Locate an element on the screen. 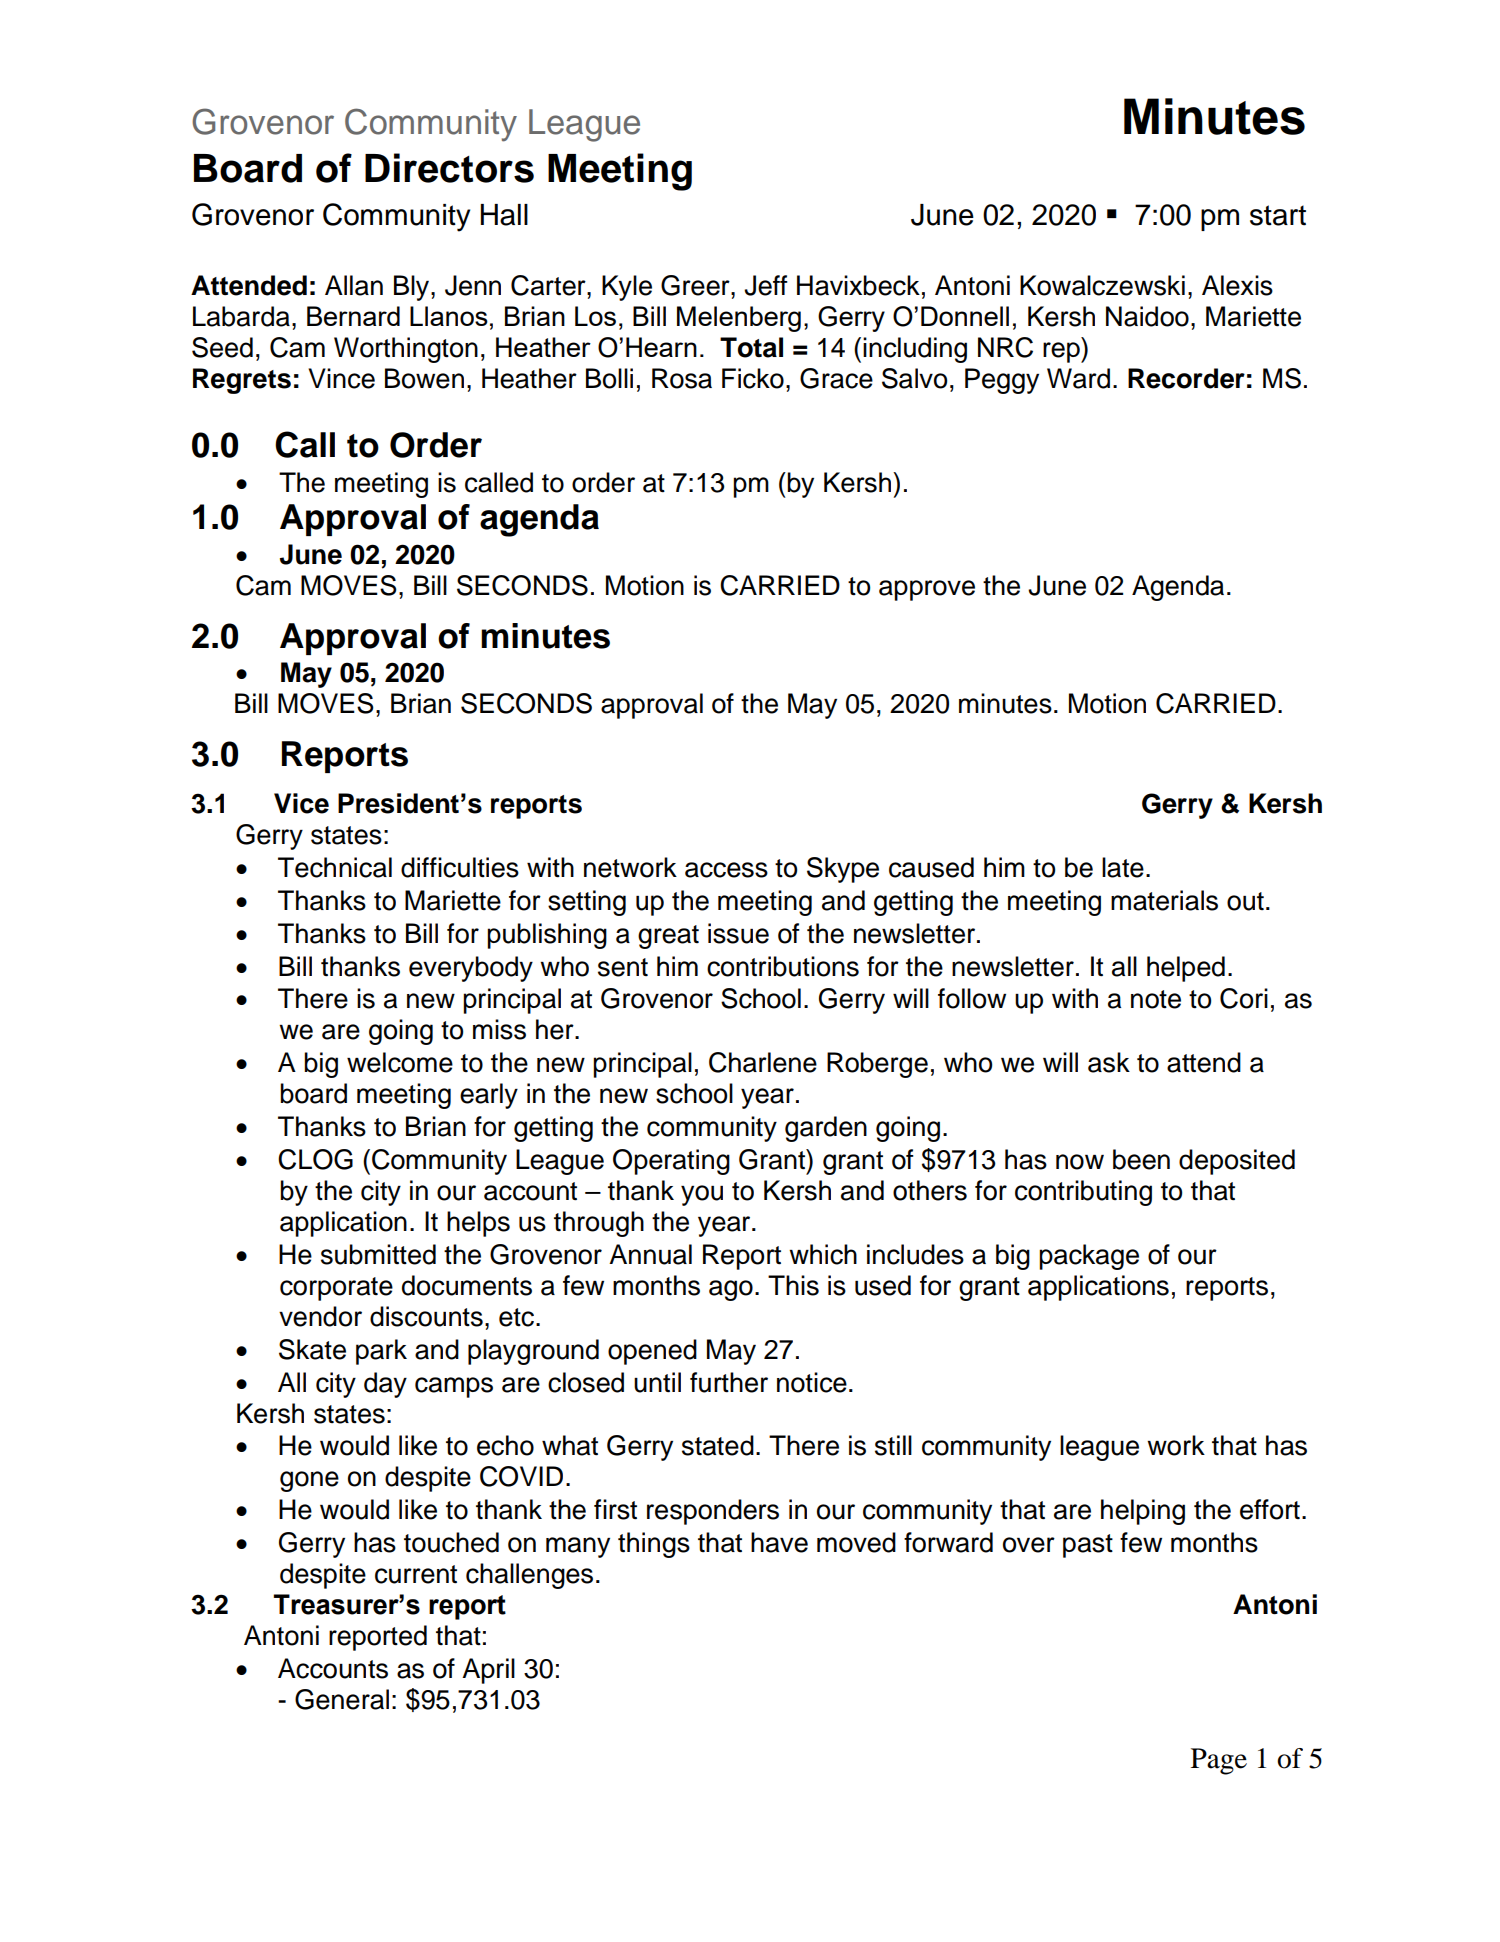 This screenshot has width=1500, height=1942. General is located at coordinates (342, 1699).
